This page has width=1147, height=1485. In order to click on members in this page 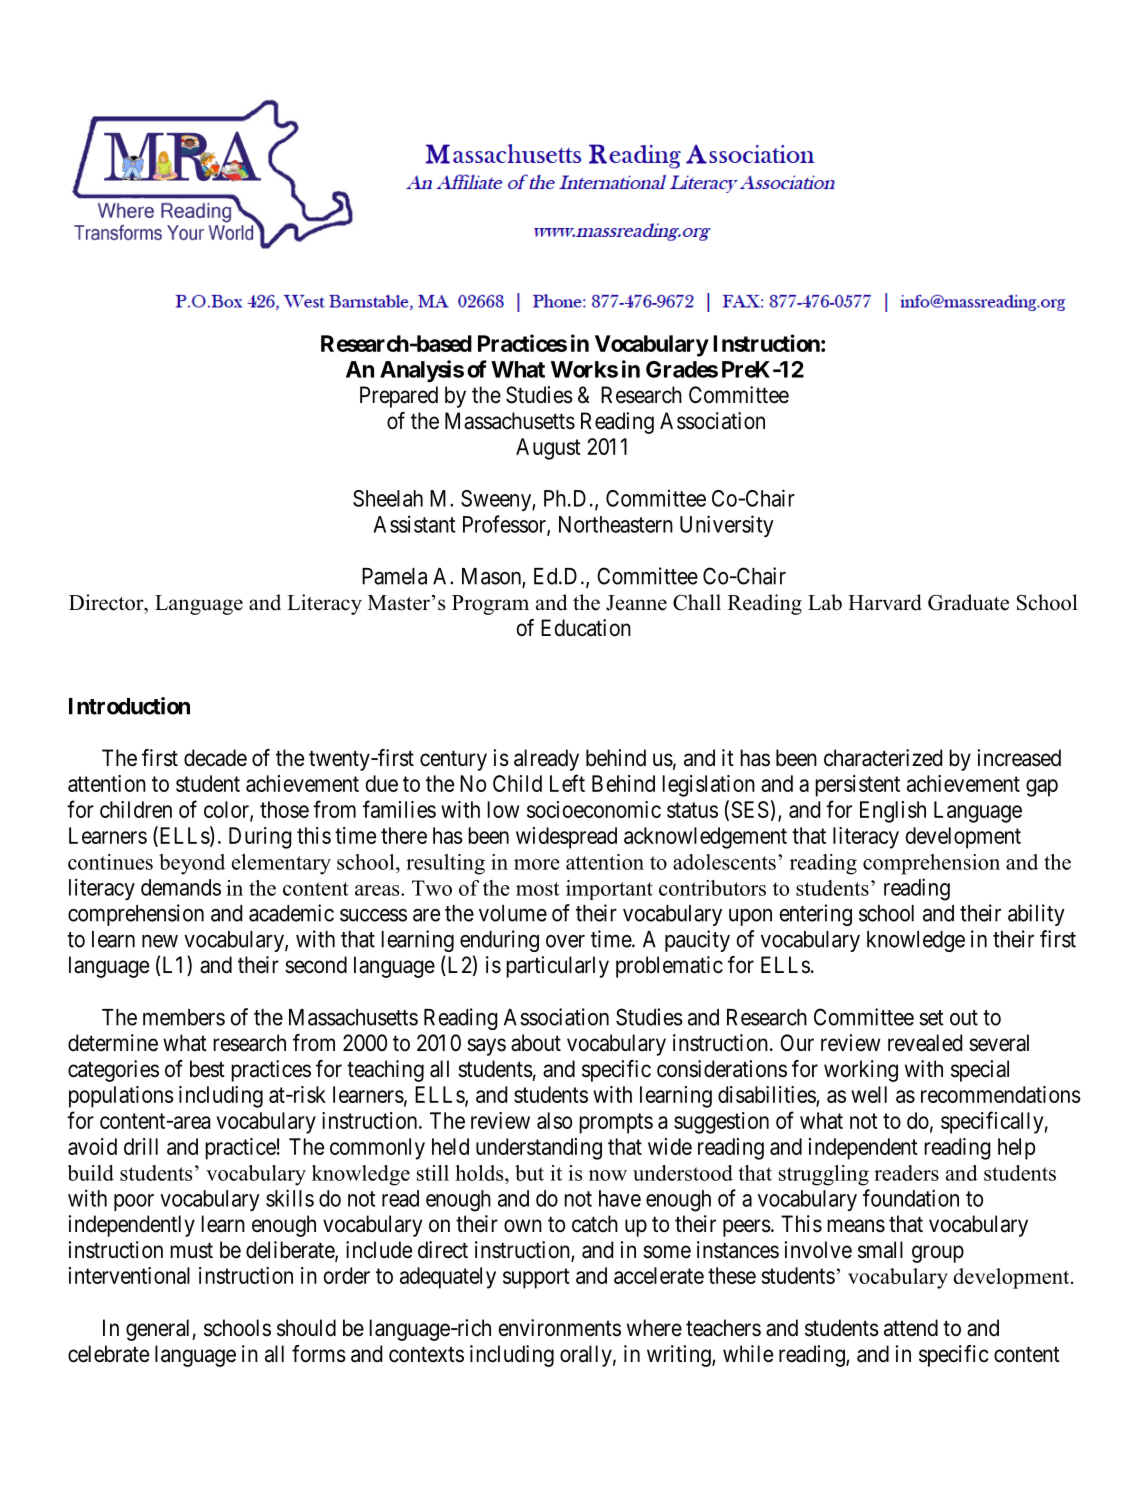, I will do `click(184, 1017)`.
